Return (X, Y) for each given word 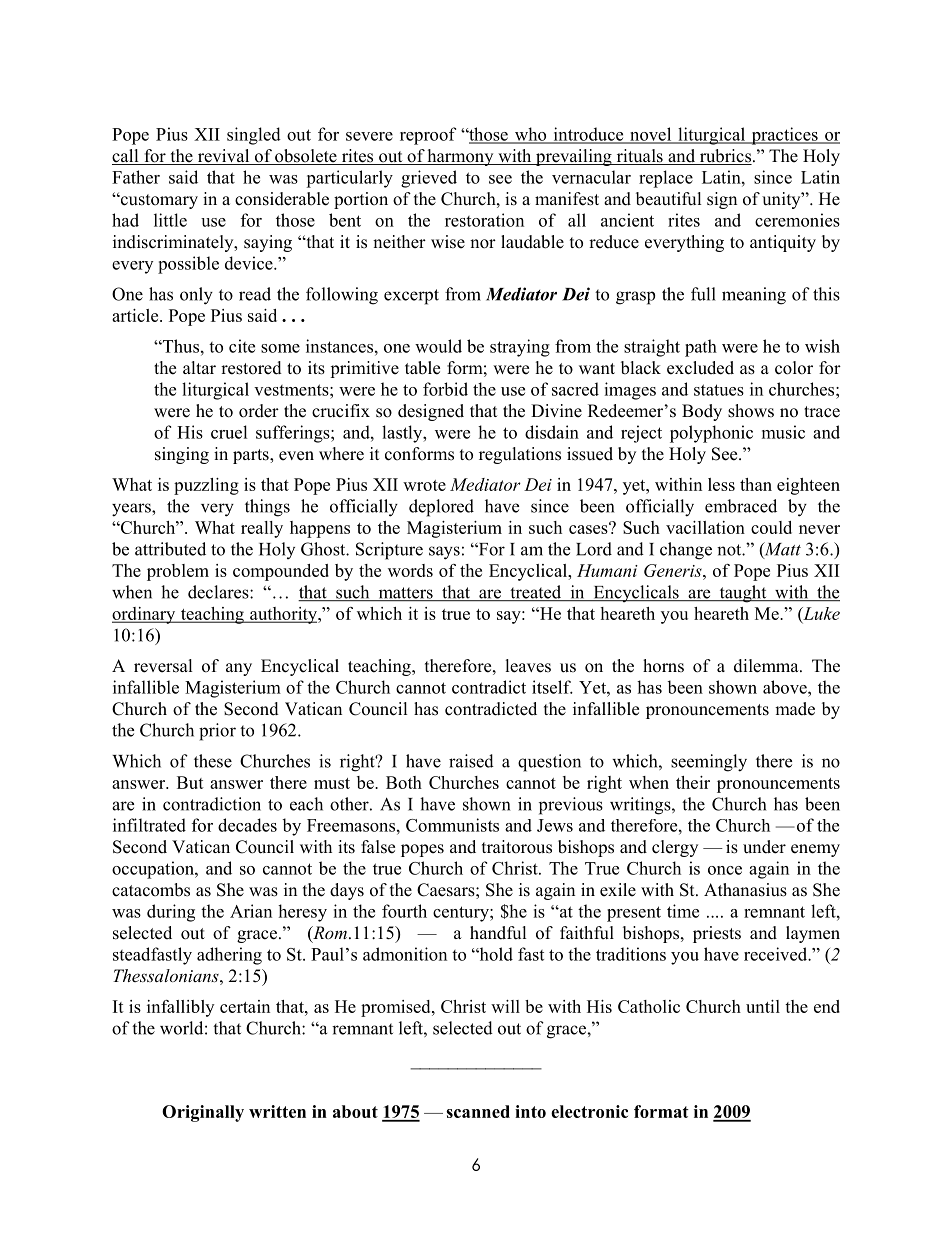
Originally (203, 1113)
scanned (478, 1111)
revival (223, 157)
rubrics (724, 157)
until (763, 1006)
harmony (460, 157)
